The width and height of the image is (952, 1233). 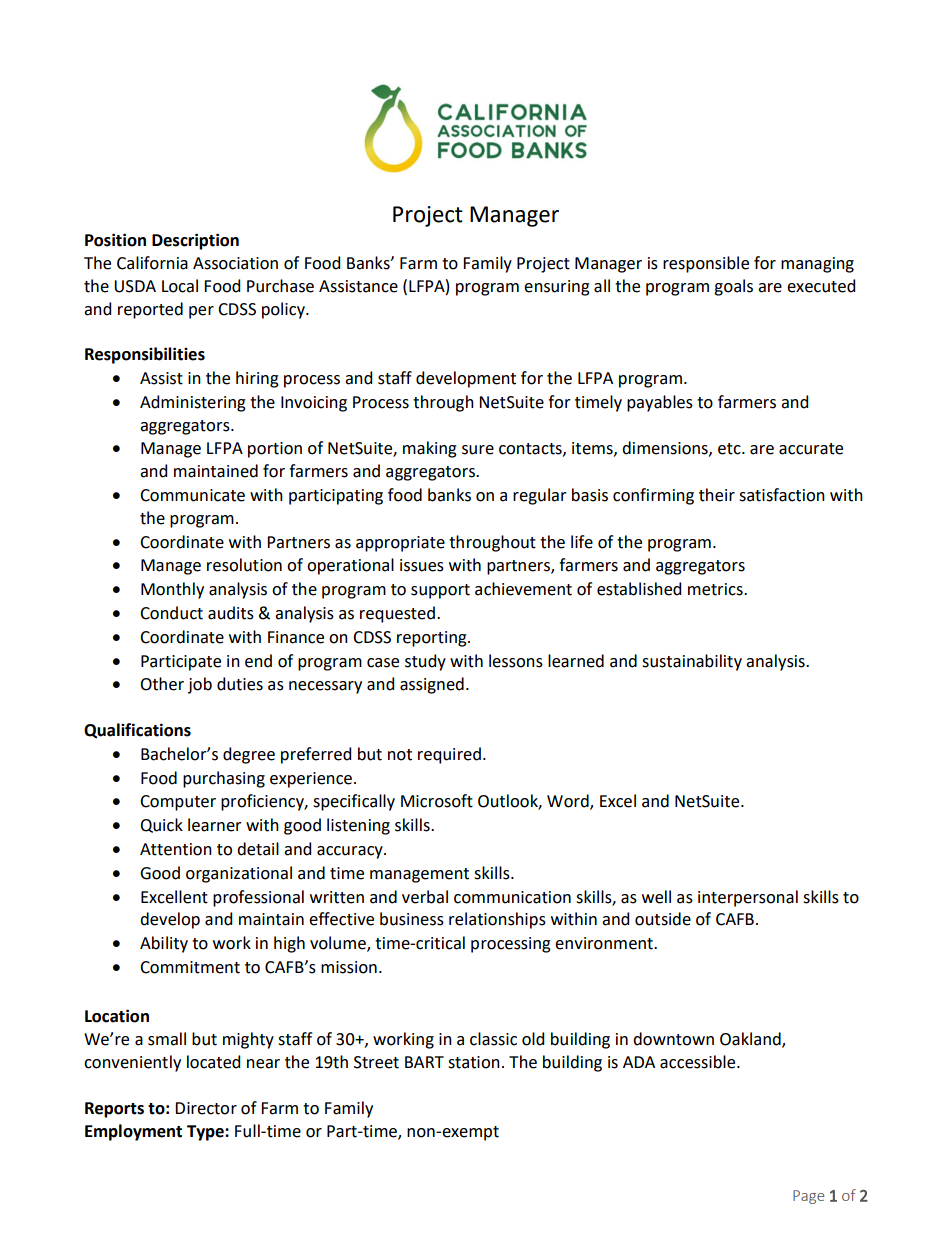 What do you see at coordinates (180, 286) in the image?
I see `Local` at bounding box center [180, 286].
